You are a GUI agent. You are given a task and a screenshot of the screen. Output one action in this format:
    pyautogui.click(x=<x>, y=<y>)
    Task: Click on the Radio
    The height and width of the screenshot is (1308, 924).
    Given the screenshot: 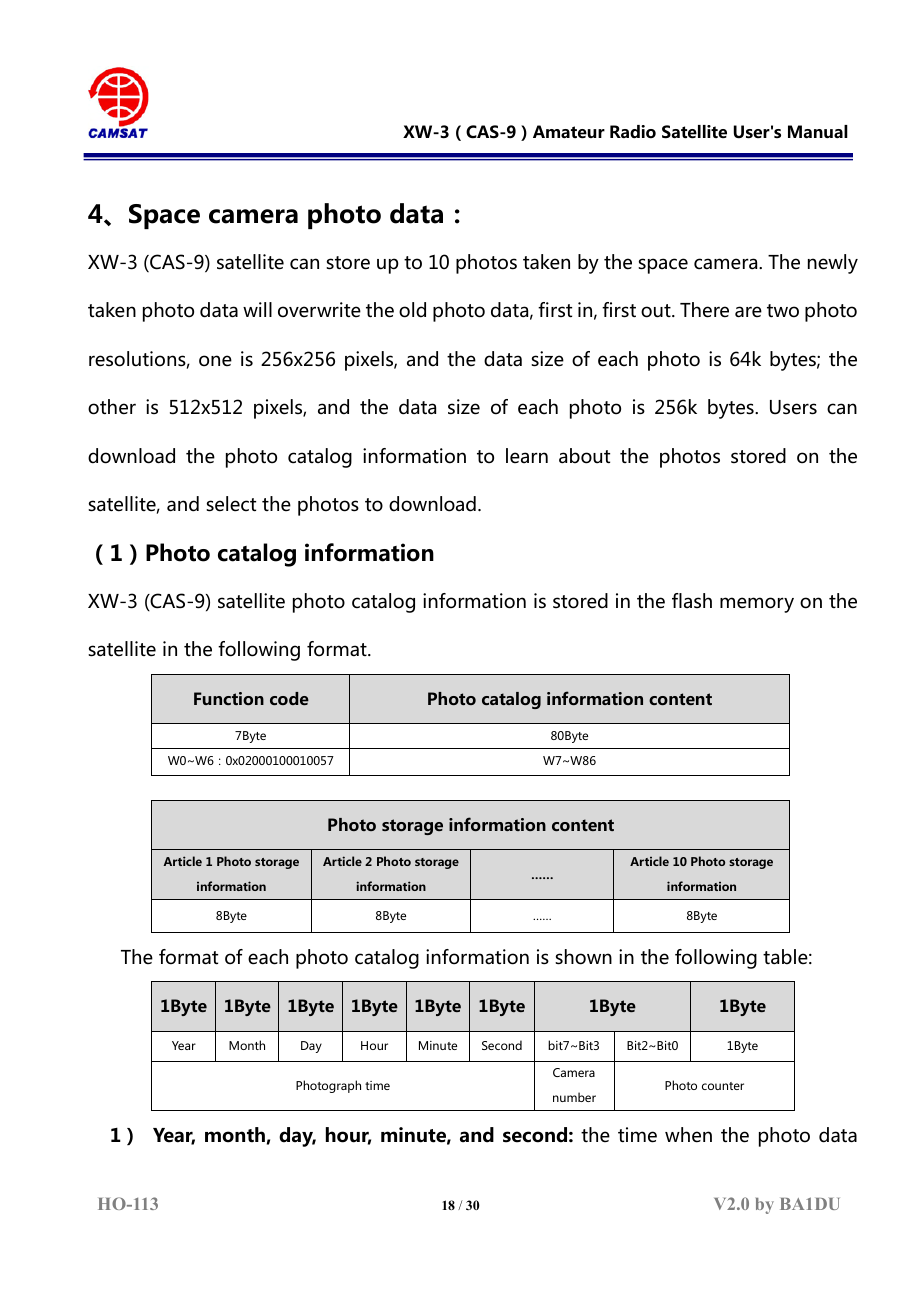 What is the action you would take?
    pyautogui.click(x=633, y=132)
